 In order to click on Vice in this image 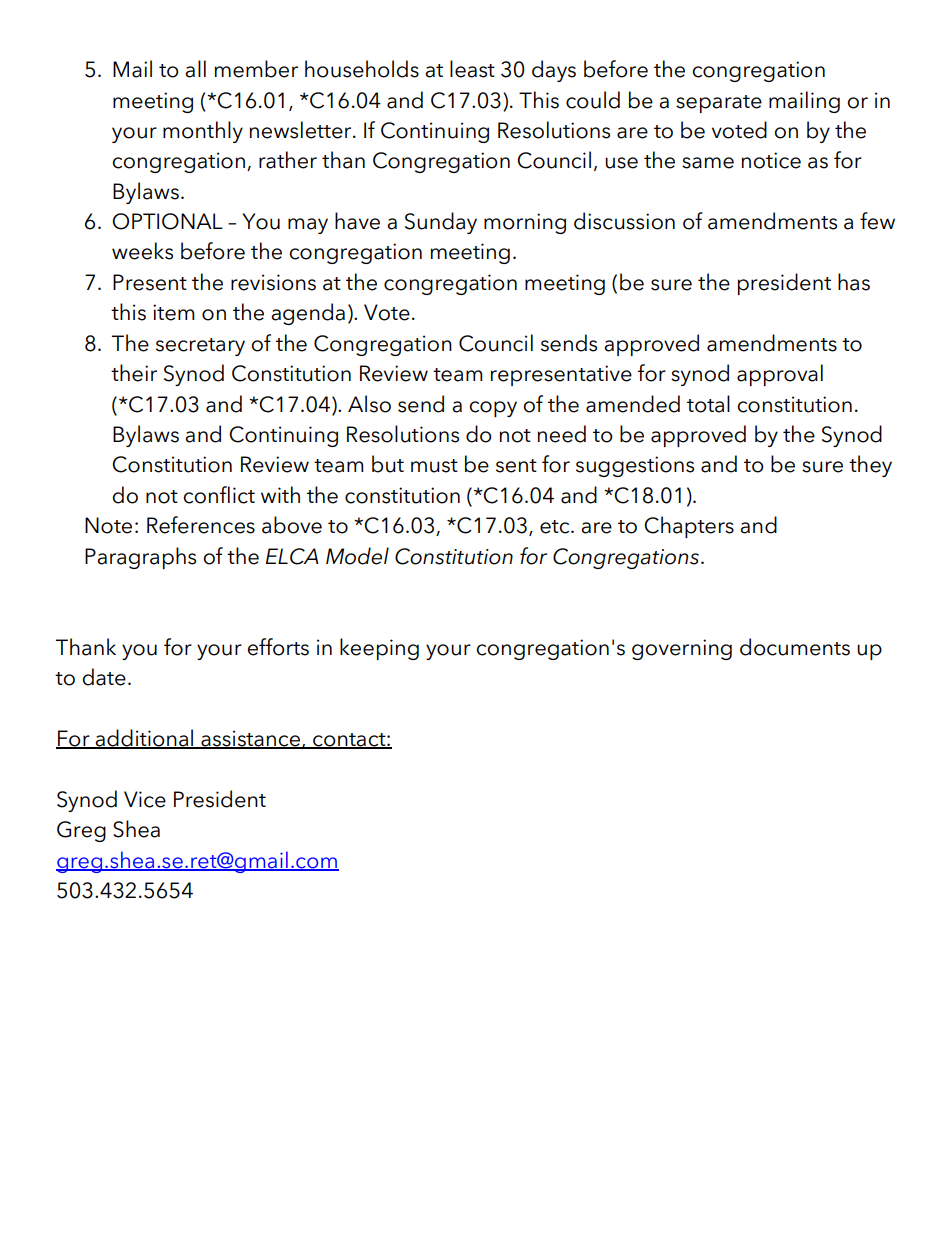, I will do `click(145, 799)`.
